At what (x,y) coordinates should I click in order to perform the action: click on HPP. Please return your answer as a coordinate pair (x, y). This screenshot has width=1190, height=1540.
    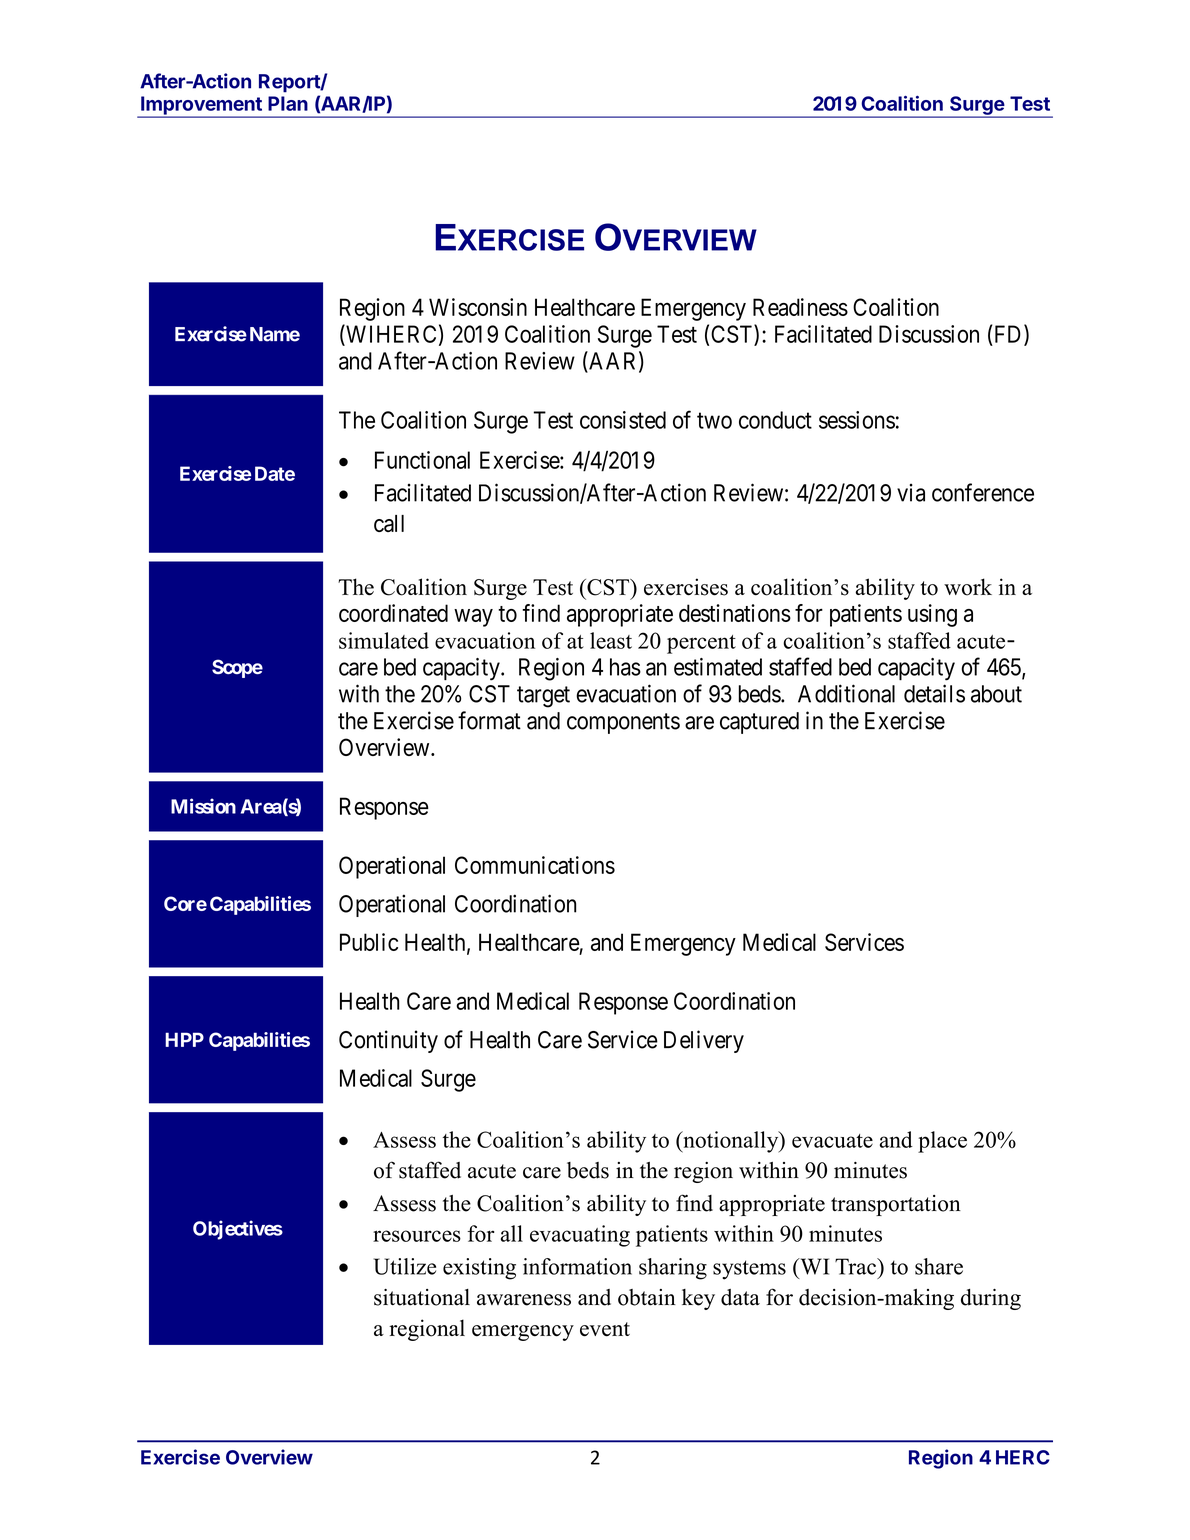
    Looking at the image, I should click on (184, 1039).
